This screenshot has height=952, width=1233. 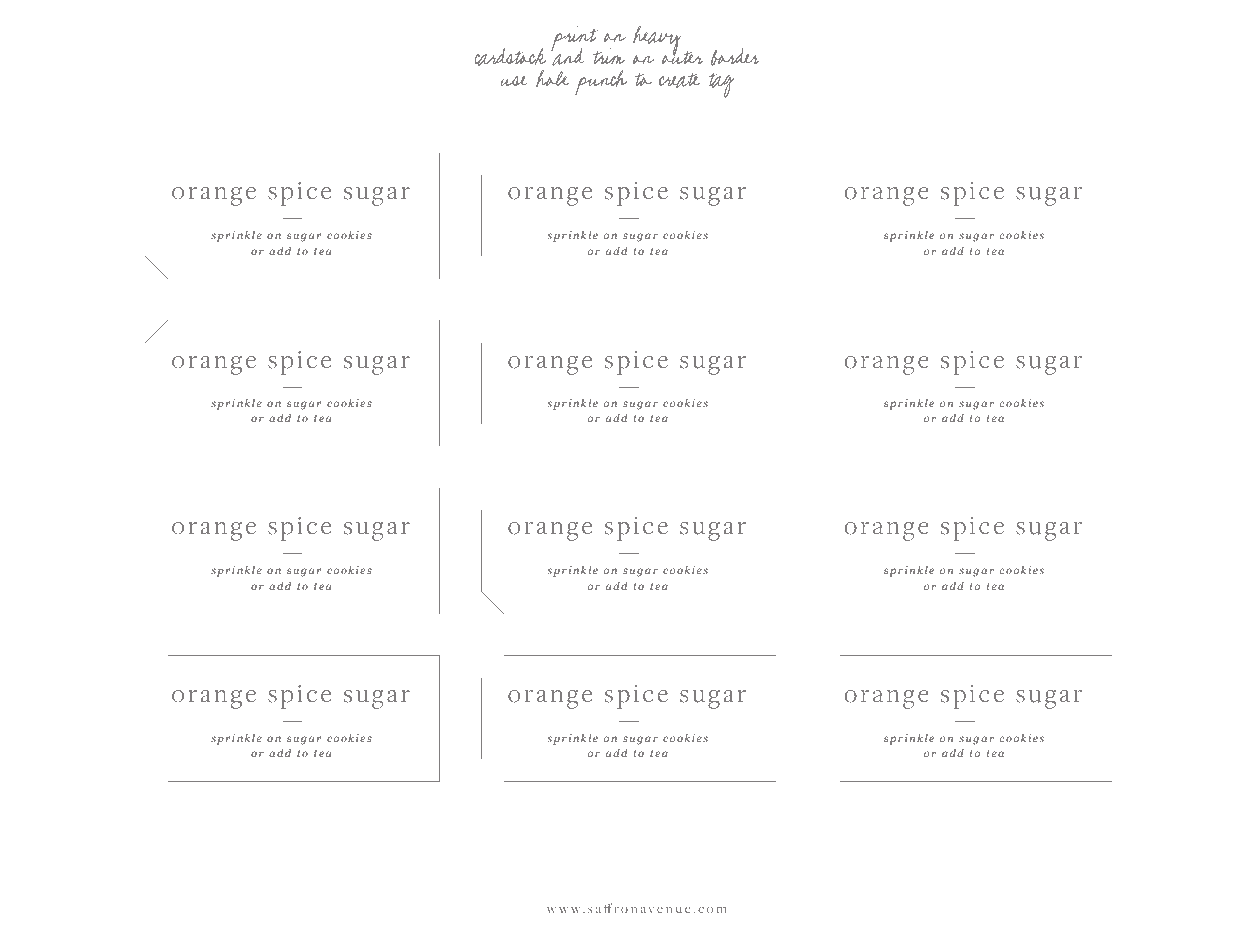 I want to click on hole, so click(x=552, y=78).
